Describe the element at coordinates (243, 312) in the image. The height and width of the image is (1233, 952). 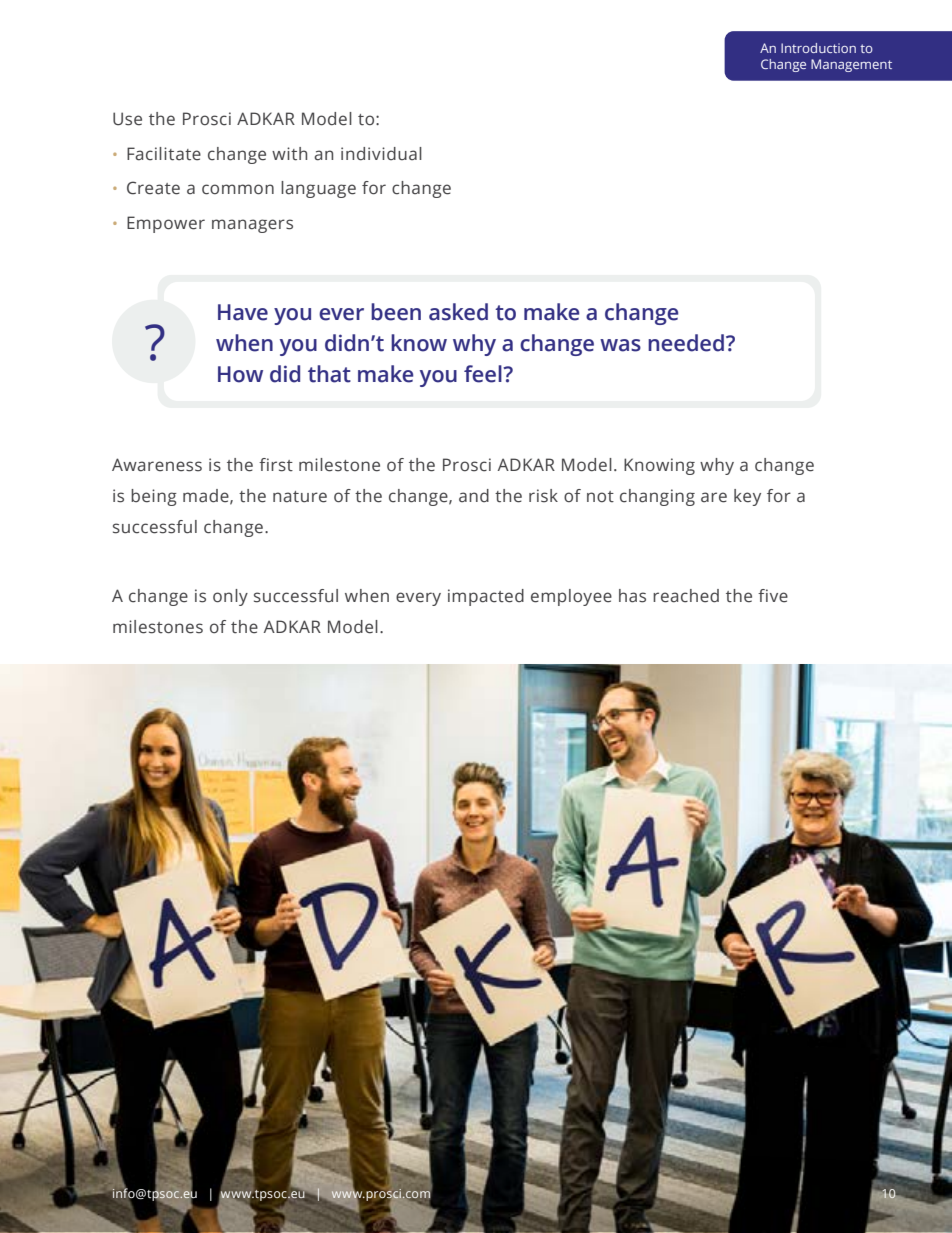
I see `Have` at that location.
